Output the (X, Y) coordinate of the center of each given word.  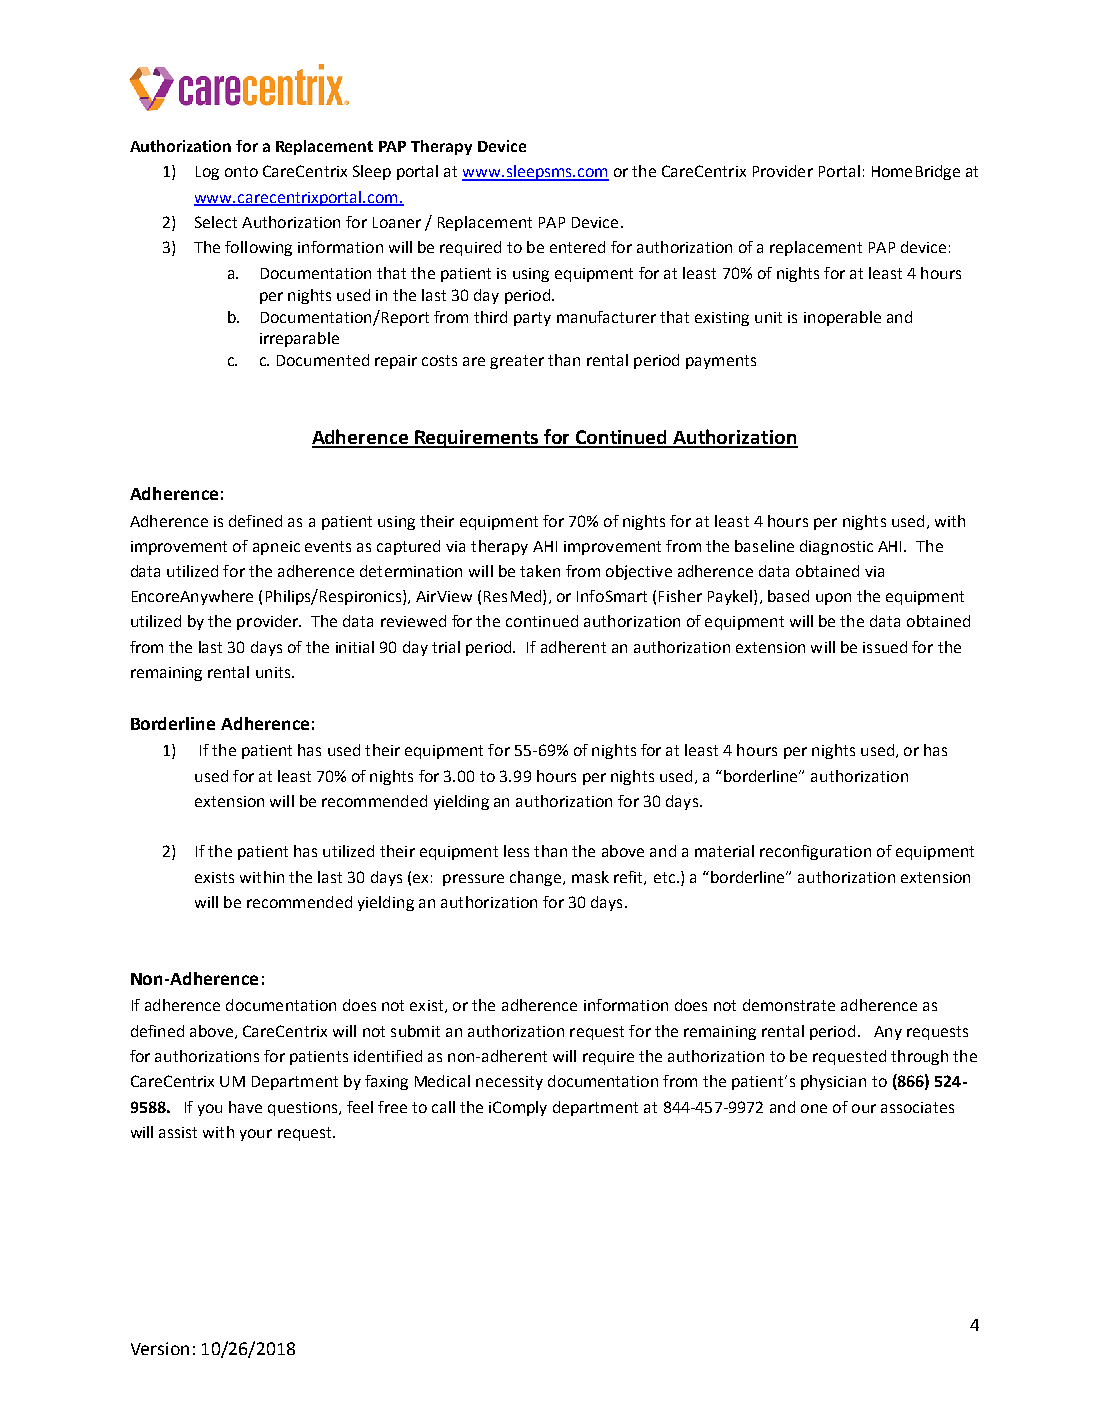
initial (355, 647)
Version (160, 1348)
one (814, 1108)
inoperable (842, 318)
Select (216, 222)
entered (577, 247)
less (516, 851)
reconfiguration (815, 852)
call (443, 1107)
